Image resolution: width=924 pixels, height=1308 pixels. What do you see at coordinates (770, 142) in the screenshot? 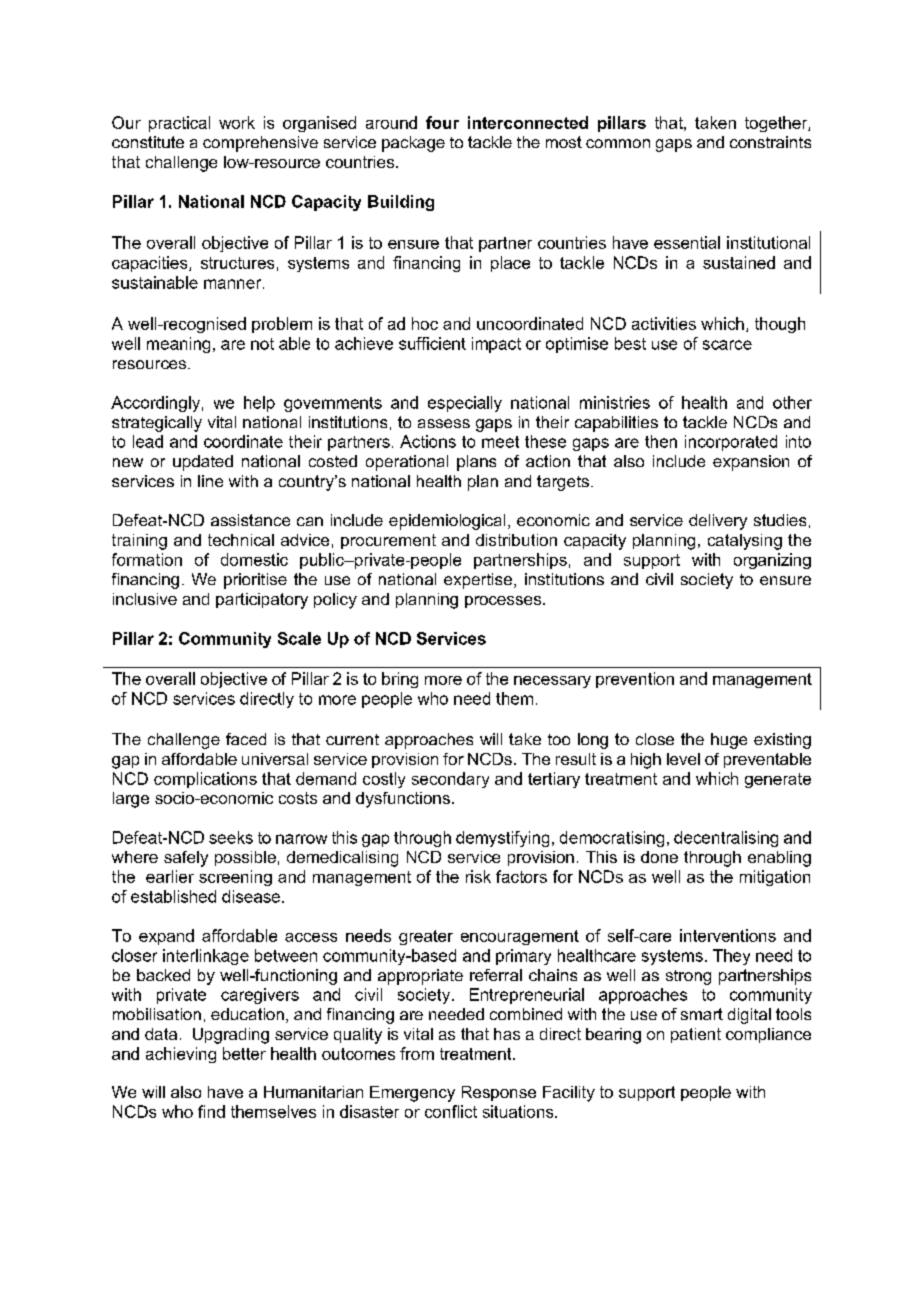
I see `constraints` at bounding box center [770, 142].
